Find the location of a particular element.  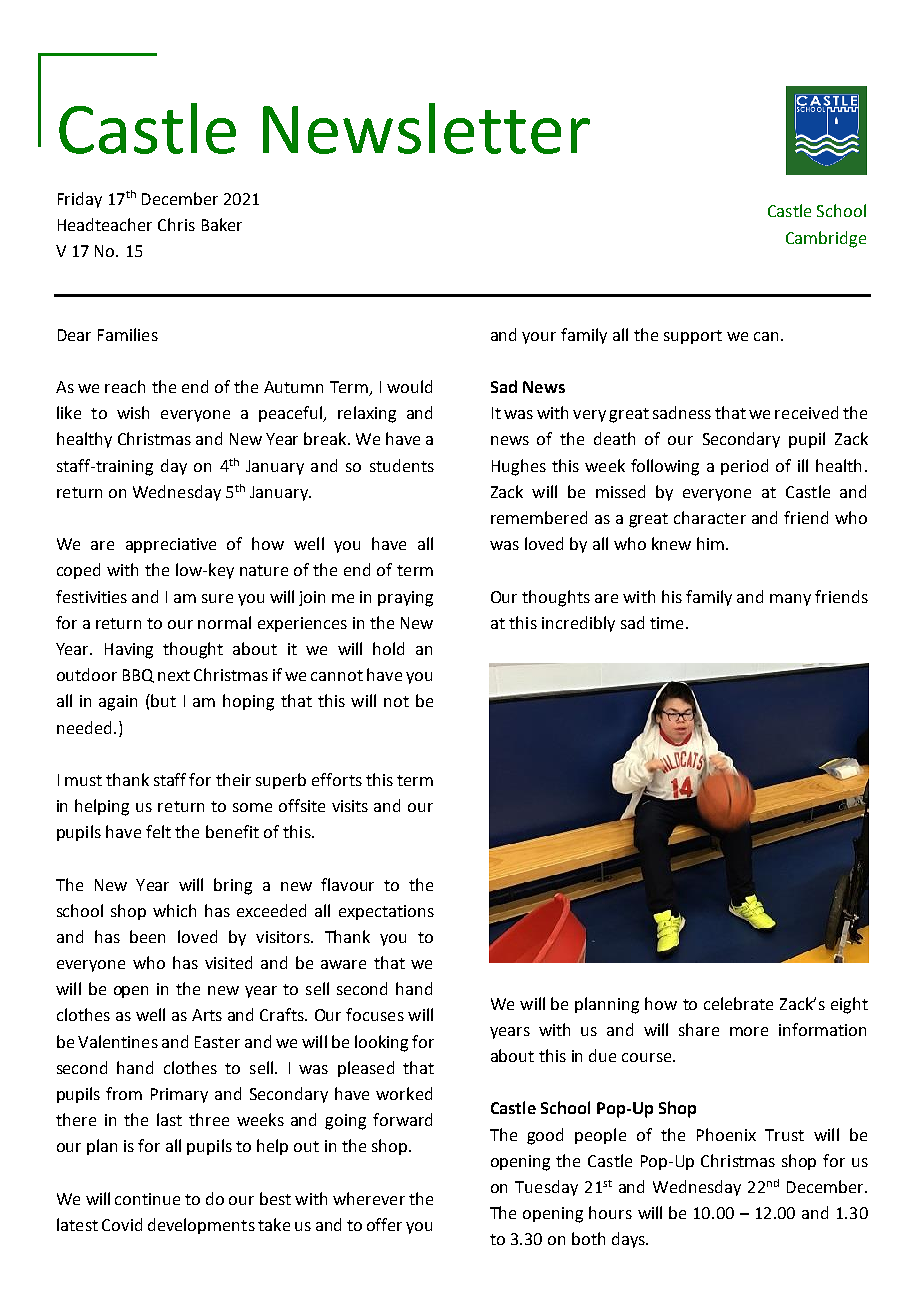

your is located at coordinates (539, 338).
